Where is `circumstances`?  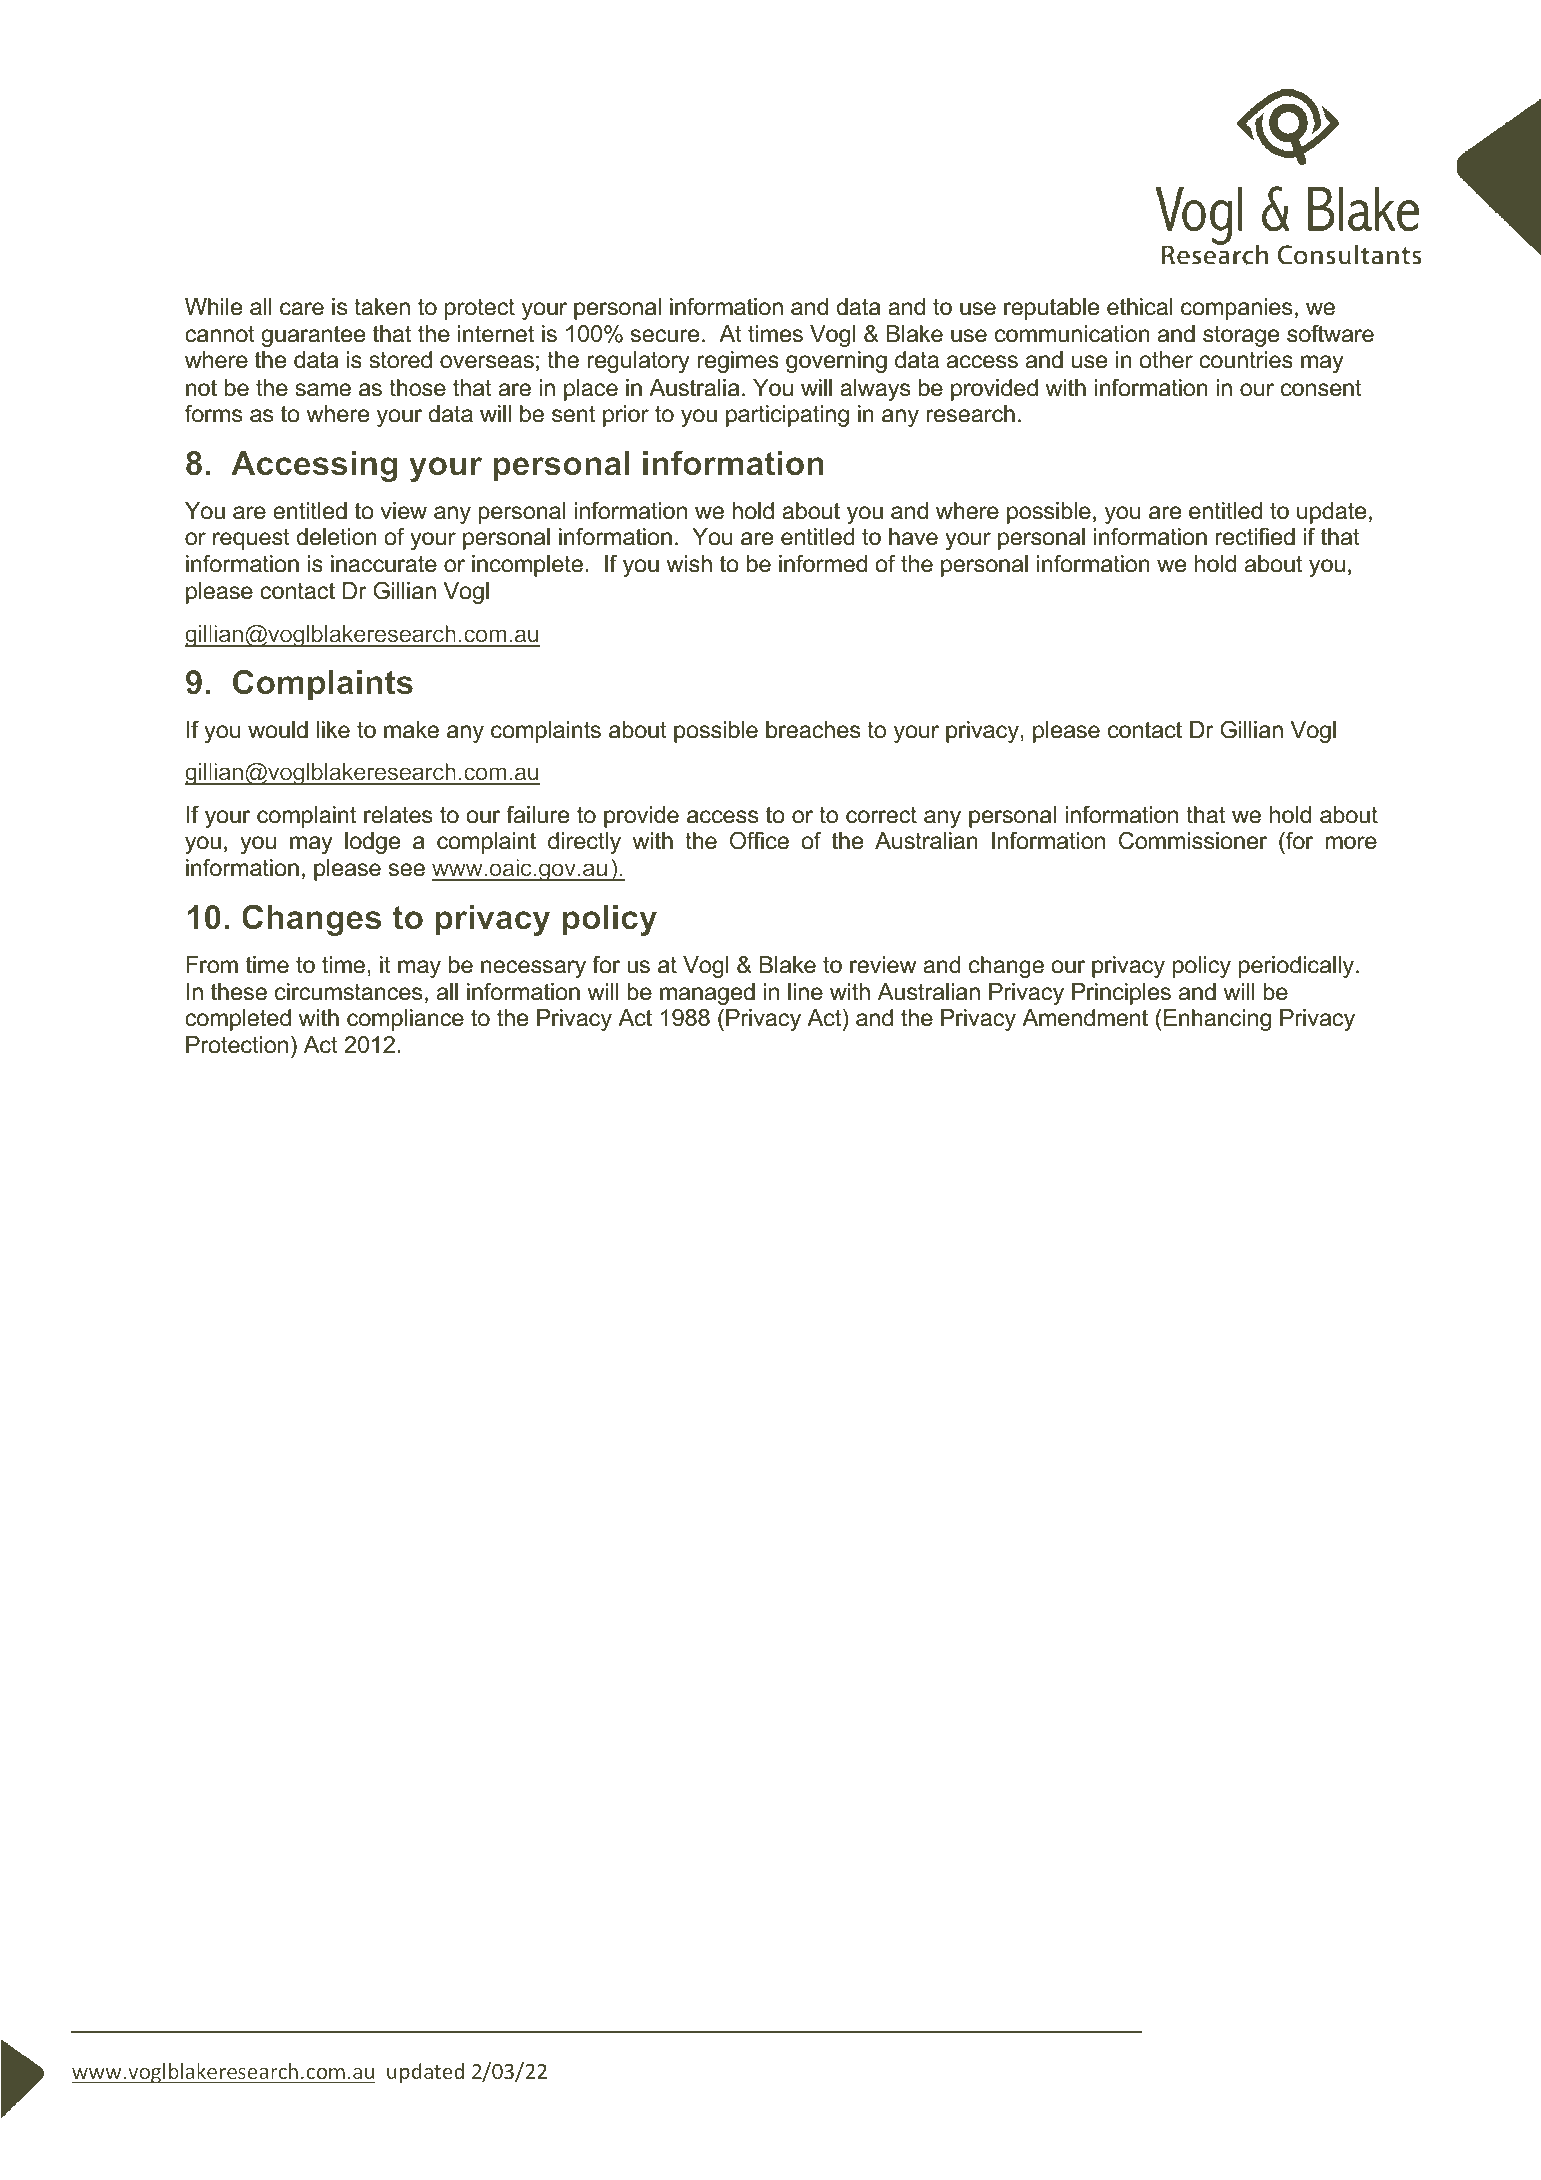
circumstances is located at coordinates (348, 992).
